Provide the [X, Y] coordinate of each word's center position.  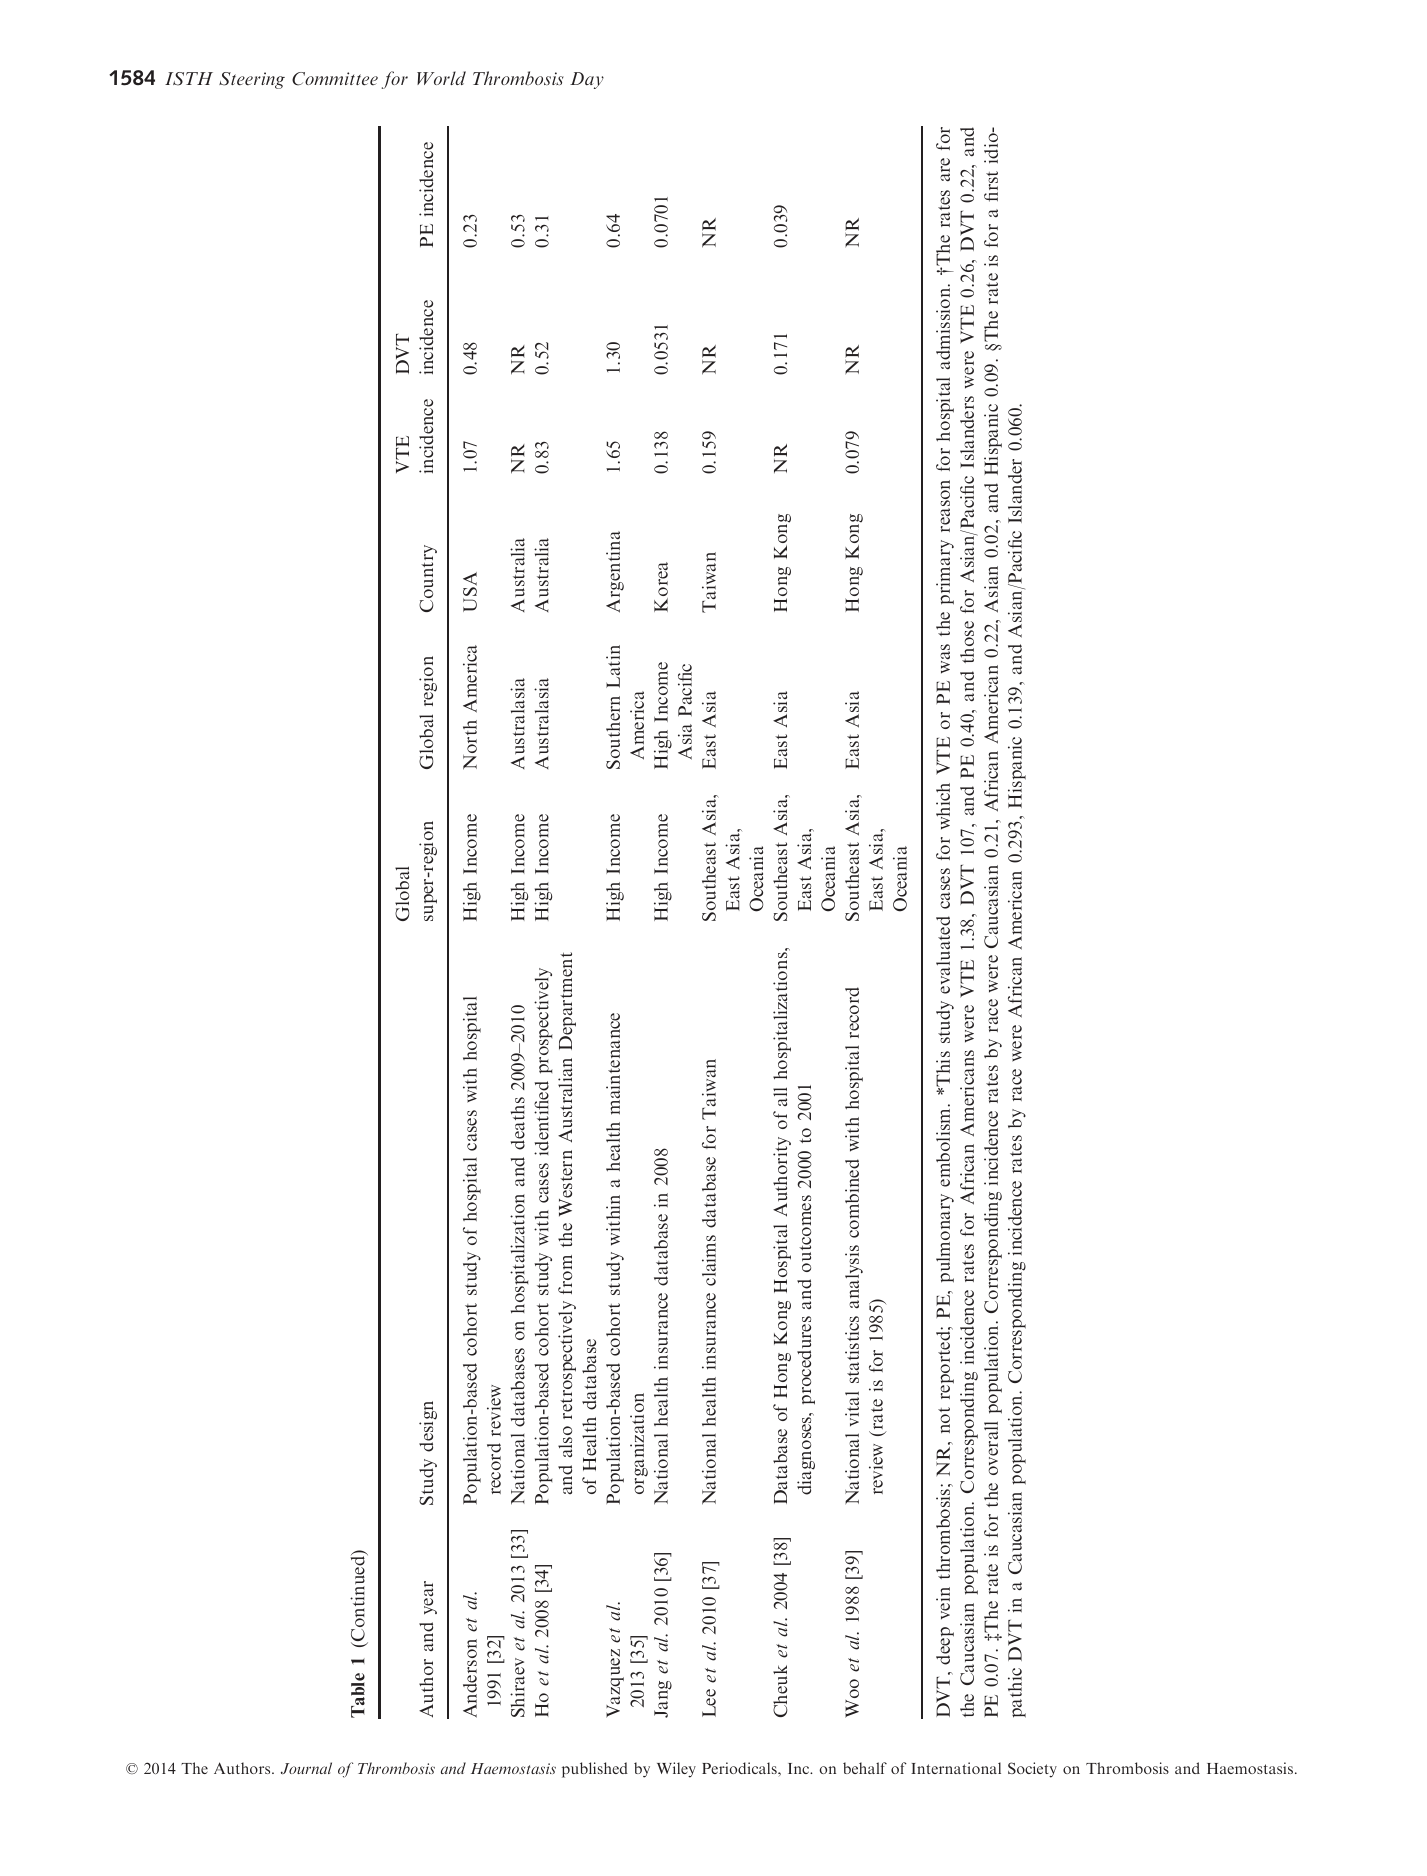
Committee [335, 79]
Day [587, 80]
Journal [306, 1768]
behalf [865, 1768]
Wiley [676, 1770]
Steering [252, 80]
